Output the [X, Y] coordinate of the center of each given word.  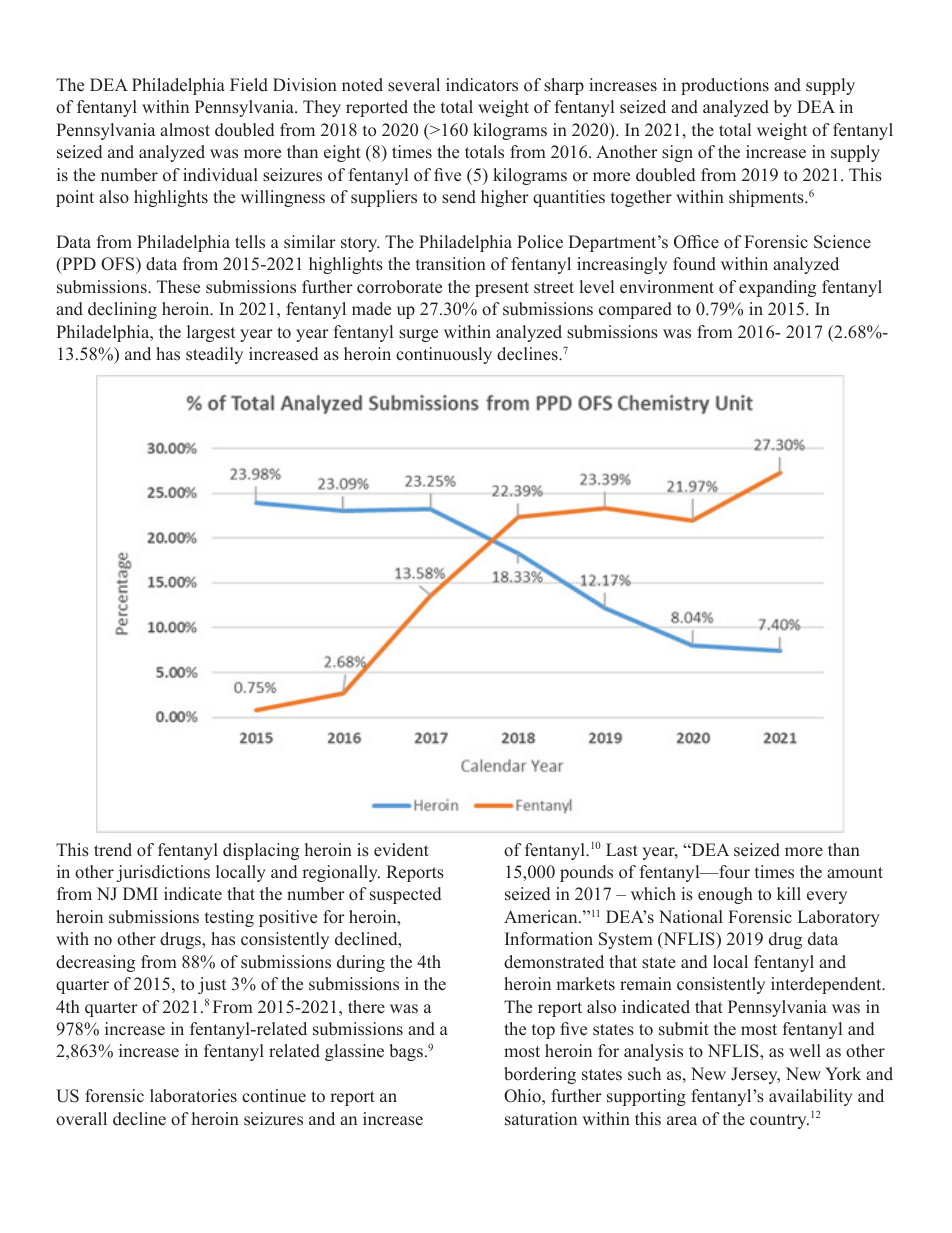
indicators [482, 85]
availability [811, 1097]
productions [725, 86]
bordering [540, 1075]
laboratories [193, 1096]
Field [249, 85]
